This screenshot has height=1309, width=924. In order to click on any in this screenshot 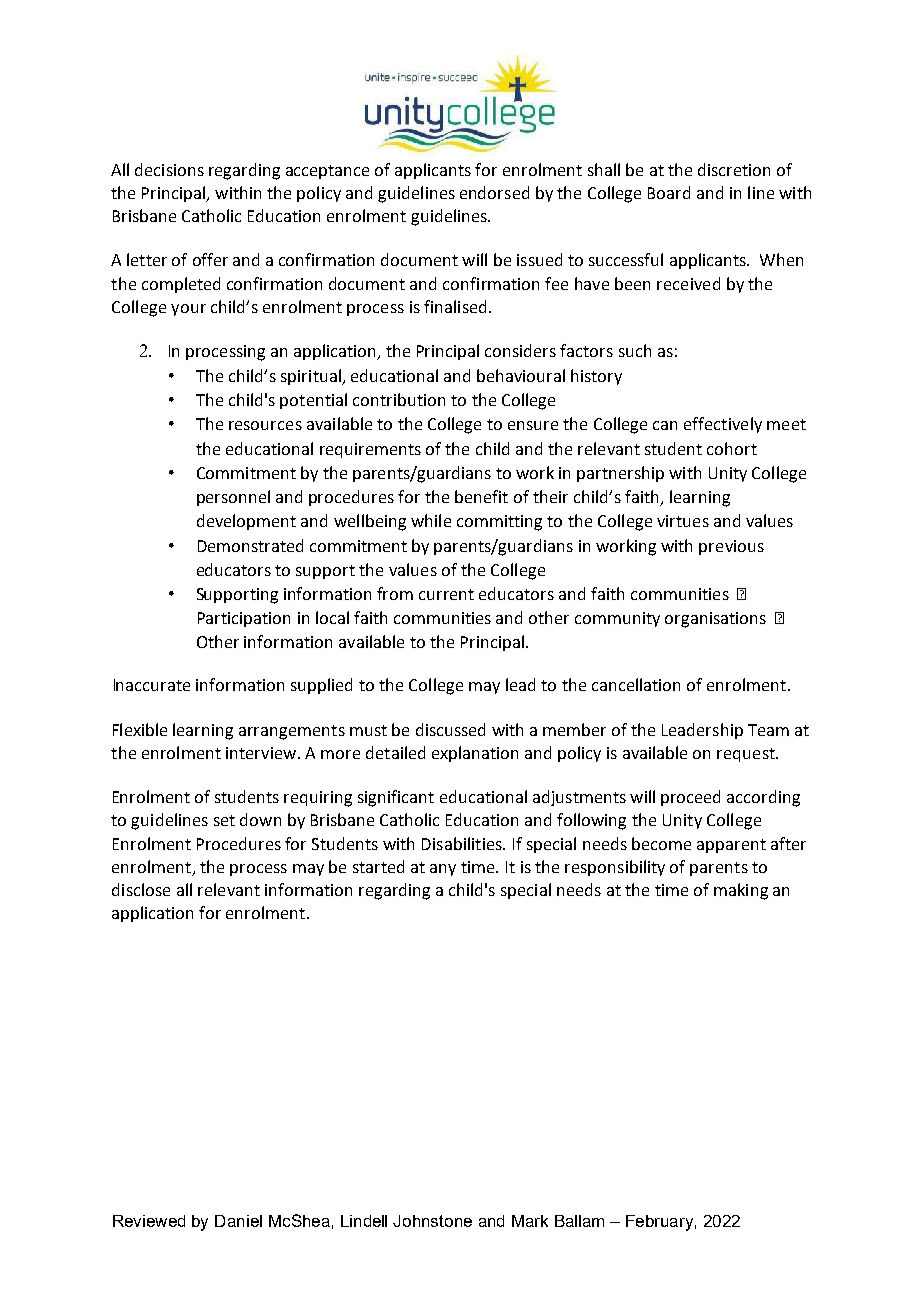, I will do `click(443, 870)`.
